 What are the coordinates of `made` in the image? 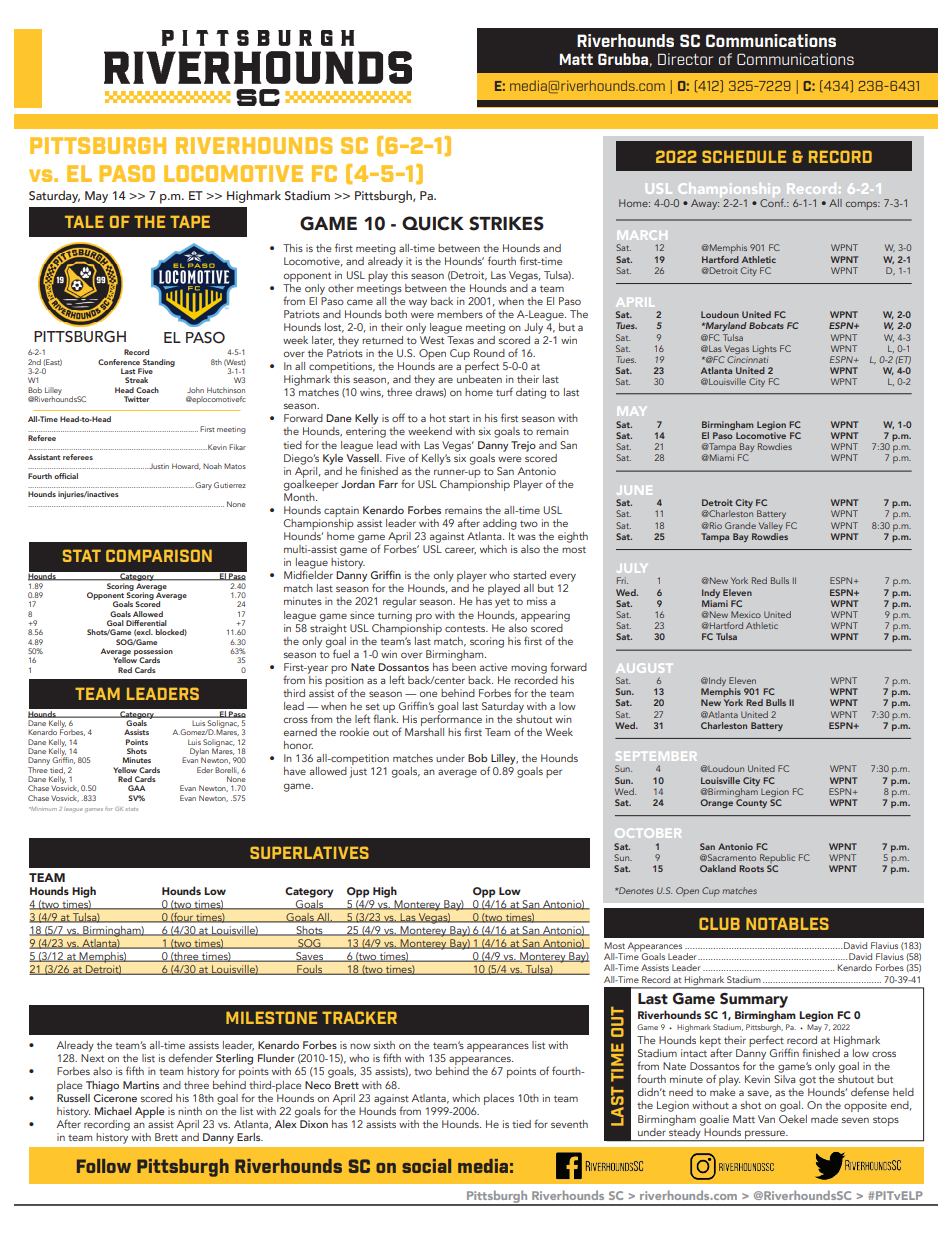 It's located at (824, 1119).
